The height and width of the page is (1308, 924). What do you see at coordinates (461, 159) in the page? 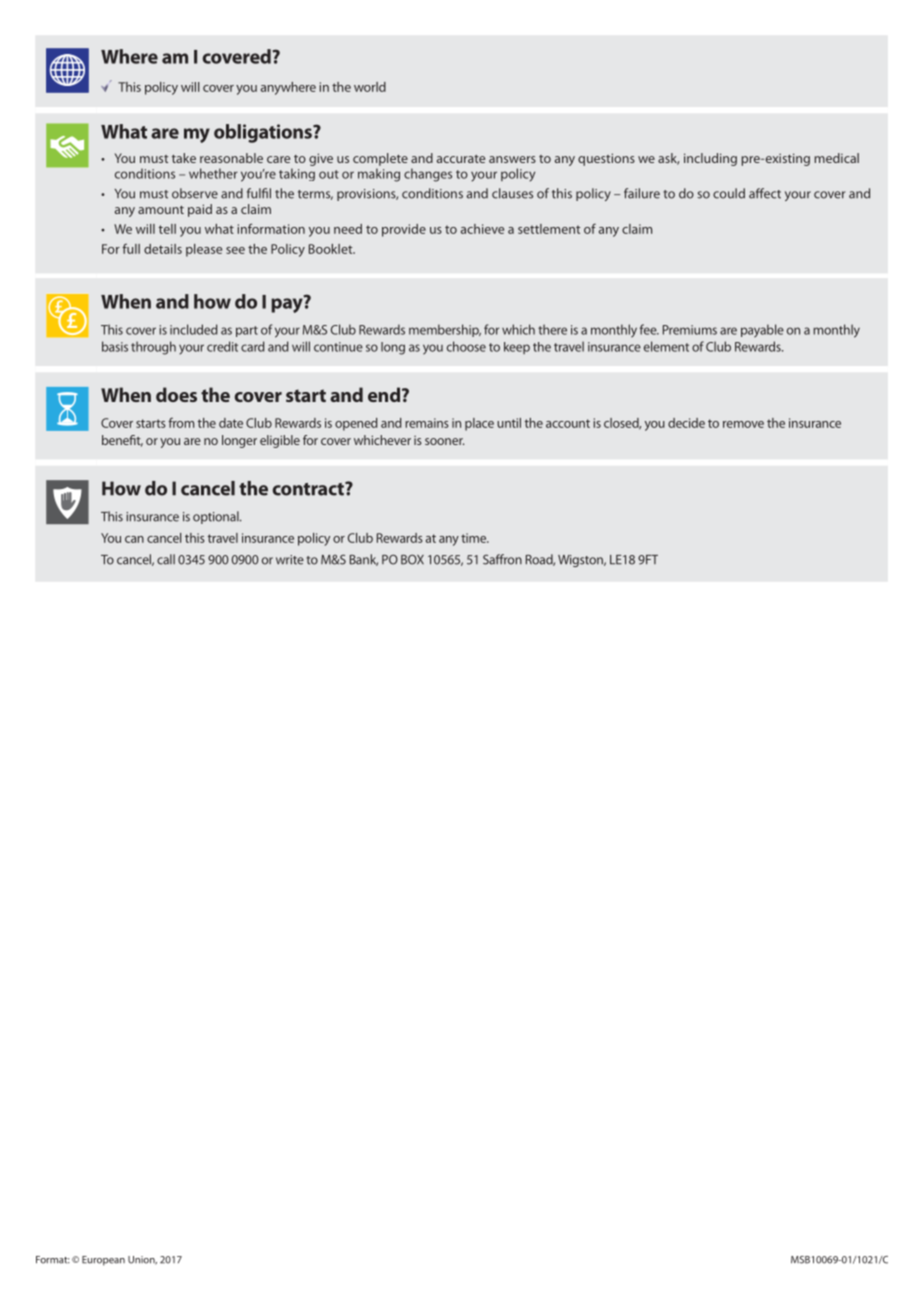
I see `accurate` at bounding box center [461, 159].
